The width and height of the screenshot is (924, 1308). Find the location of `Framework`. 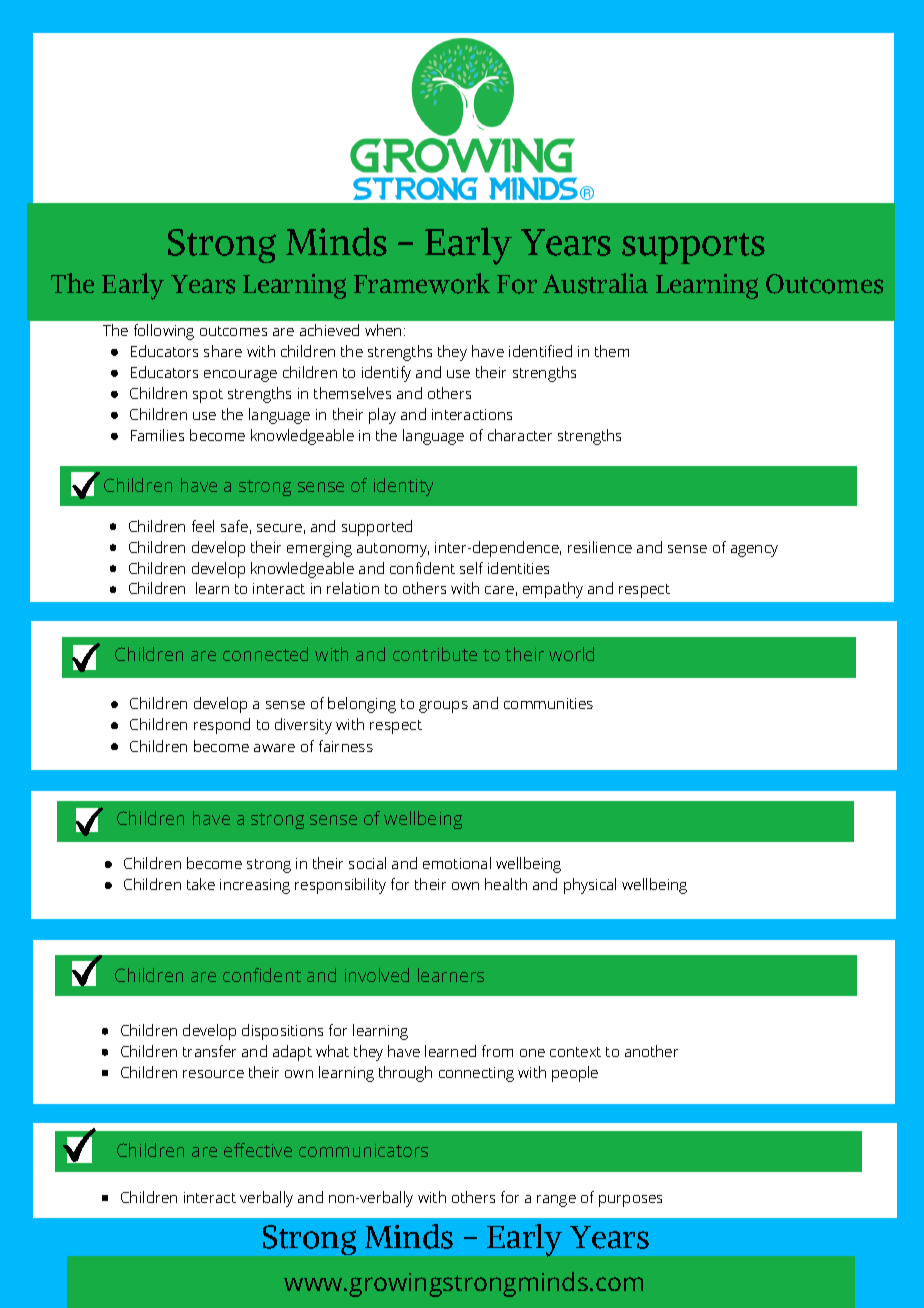

Framework is located at coordinates (422, 283).
